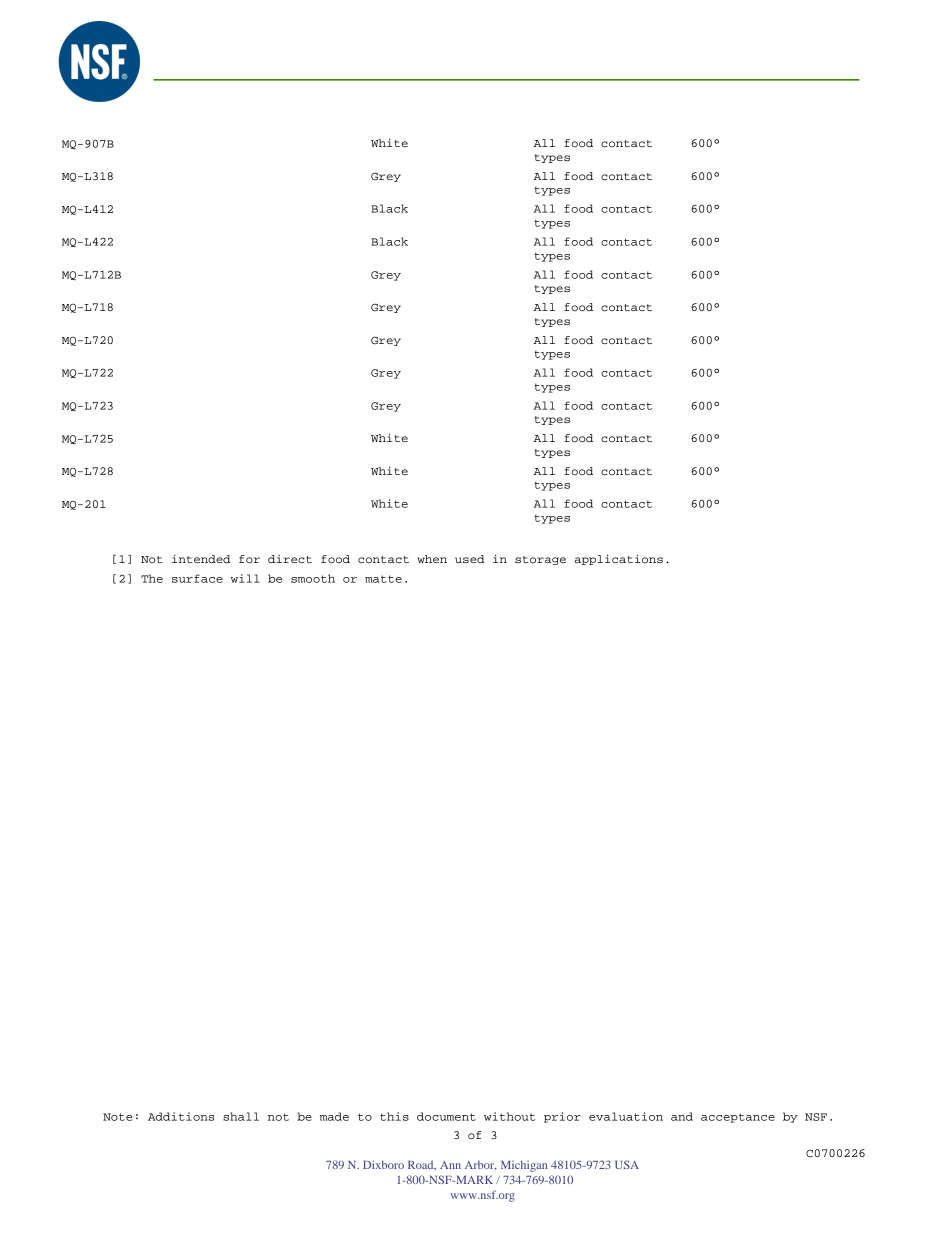  I want to click on USA, so click(627, 1164).
